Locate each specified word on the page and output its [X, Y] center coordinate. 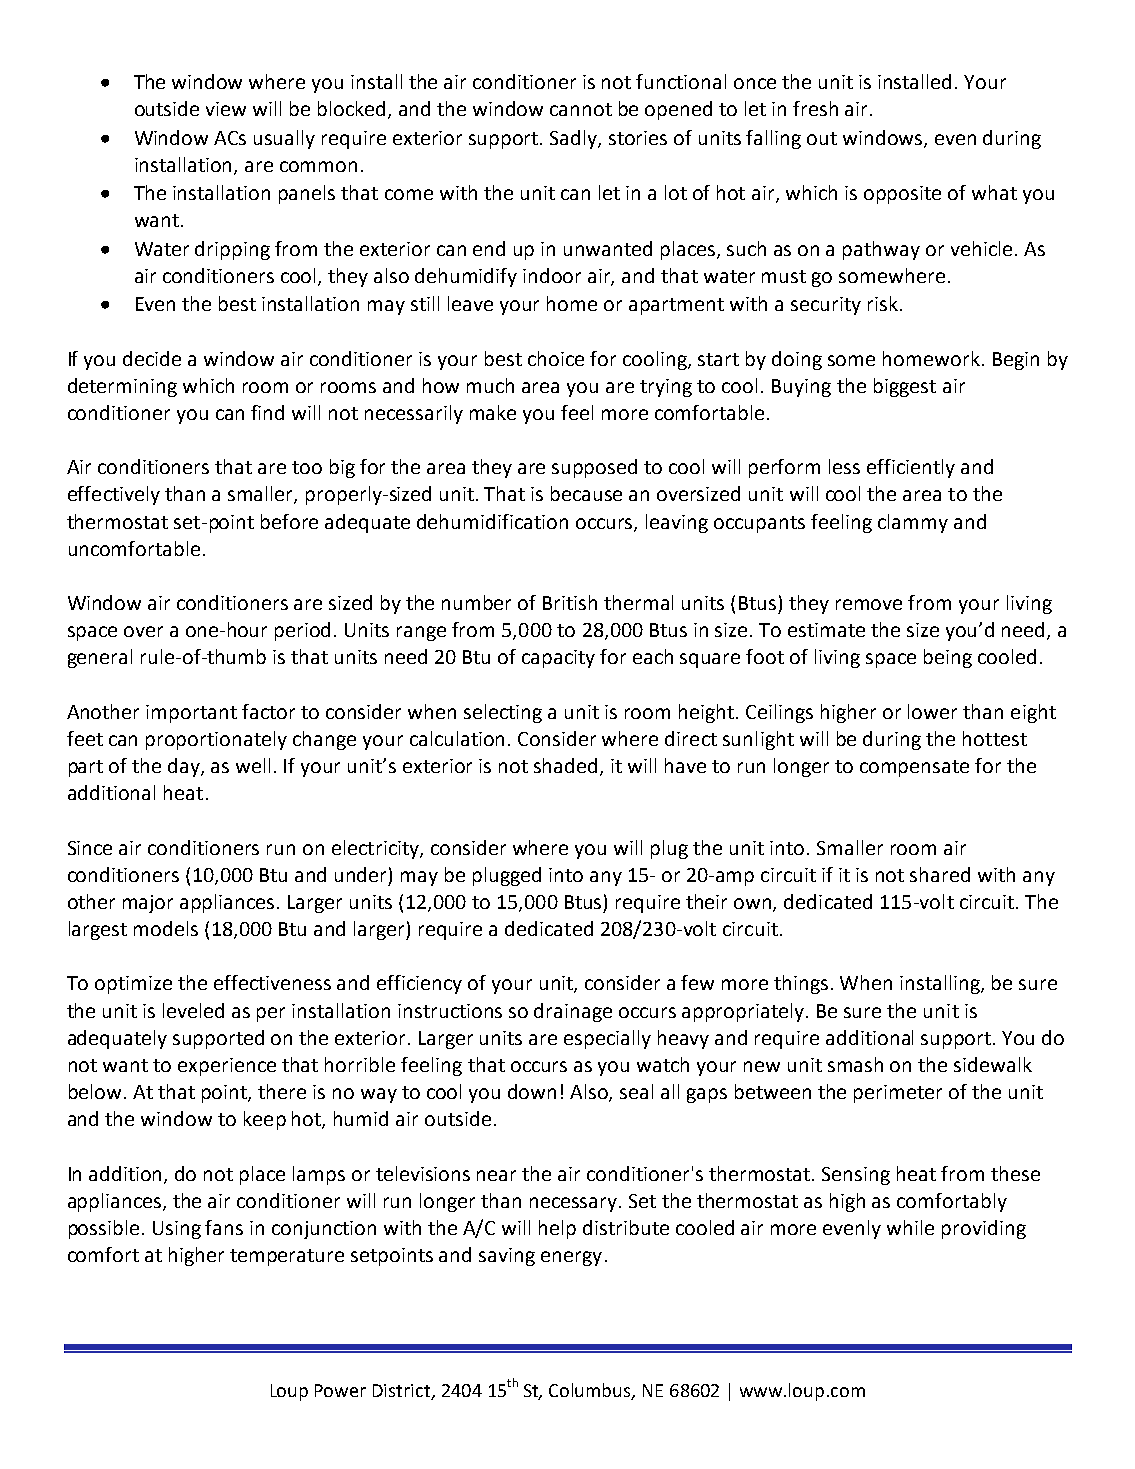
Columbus [591, 1391]
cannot [581, 109]
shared [940, 874]
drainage [573, 1012]
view [226, 109]
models [166, 928]
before [289, 521]
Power [340, 1390]
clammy [913, 523]
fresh [815, 108]
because [586, 493]
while [910, 1227]
